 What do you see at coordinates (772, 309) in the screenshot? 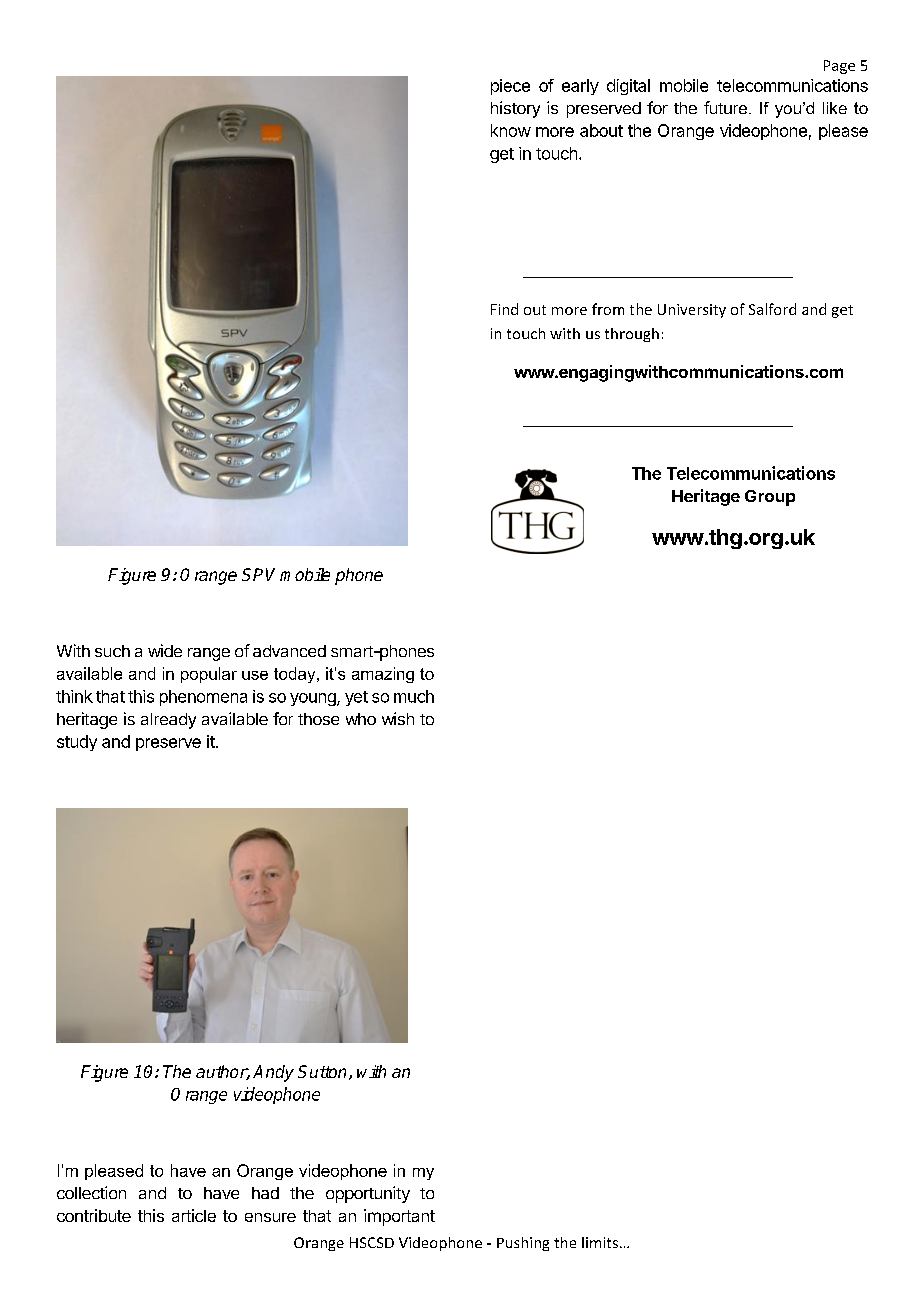
I see `Salford` at bounding box center [772, 309].
